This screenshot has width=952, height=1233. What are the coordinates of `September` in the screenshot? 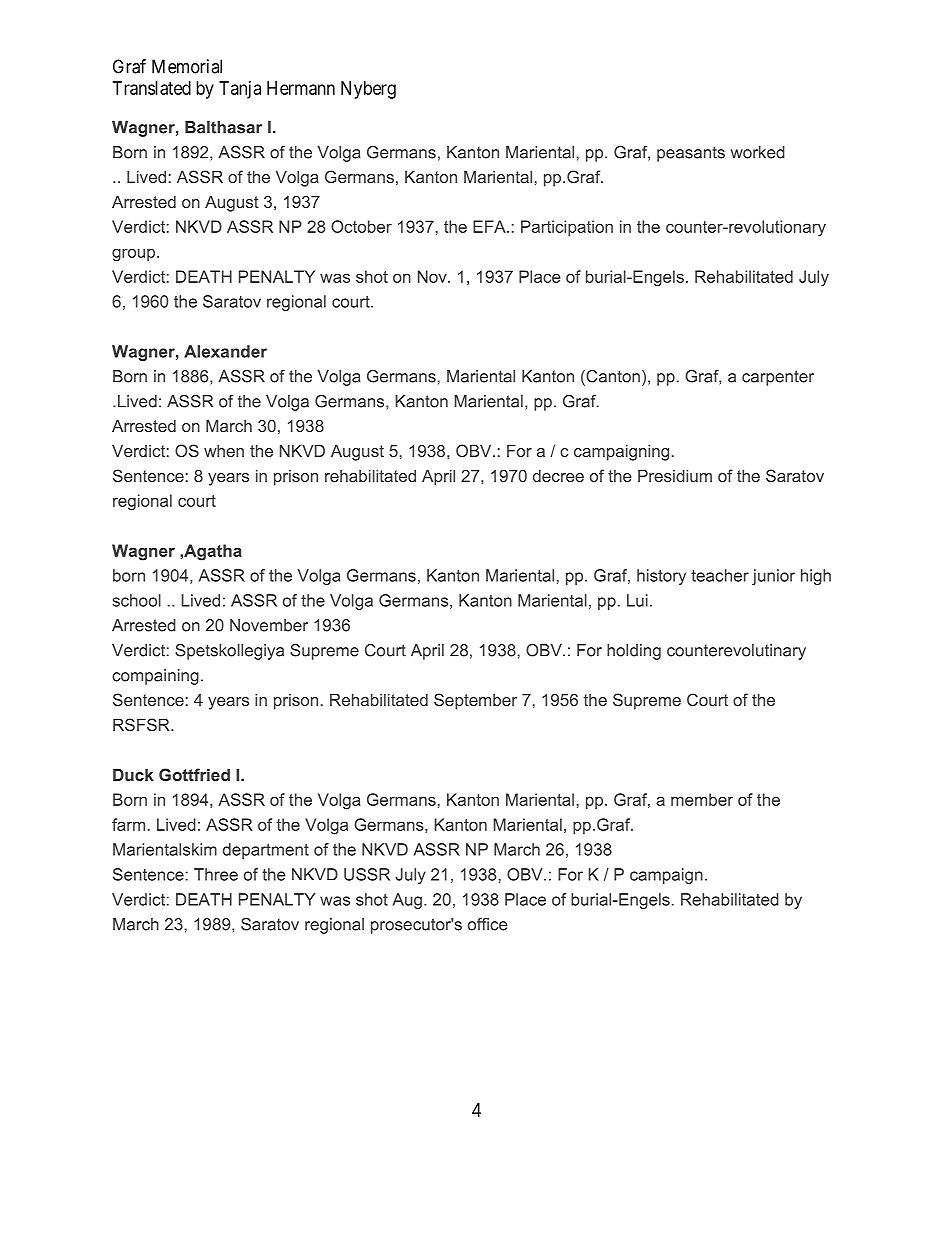 It's located at (475, 701).
